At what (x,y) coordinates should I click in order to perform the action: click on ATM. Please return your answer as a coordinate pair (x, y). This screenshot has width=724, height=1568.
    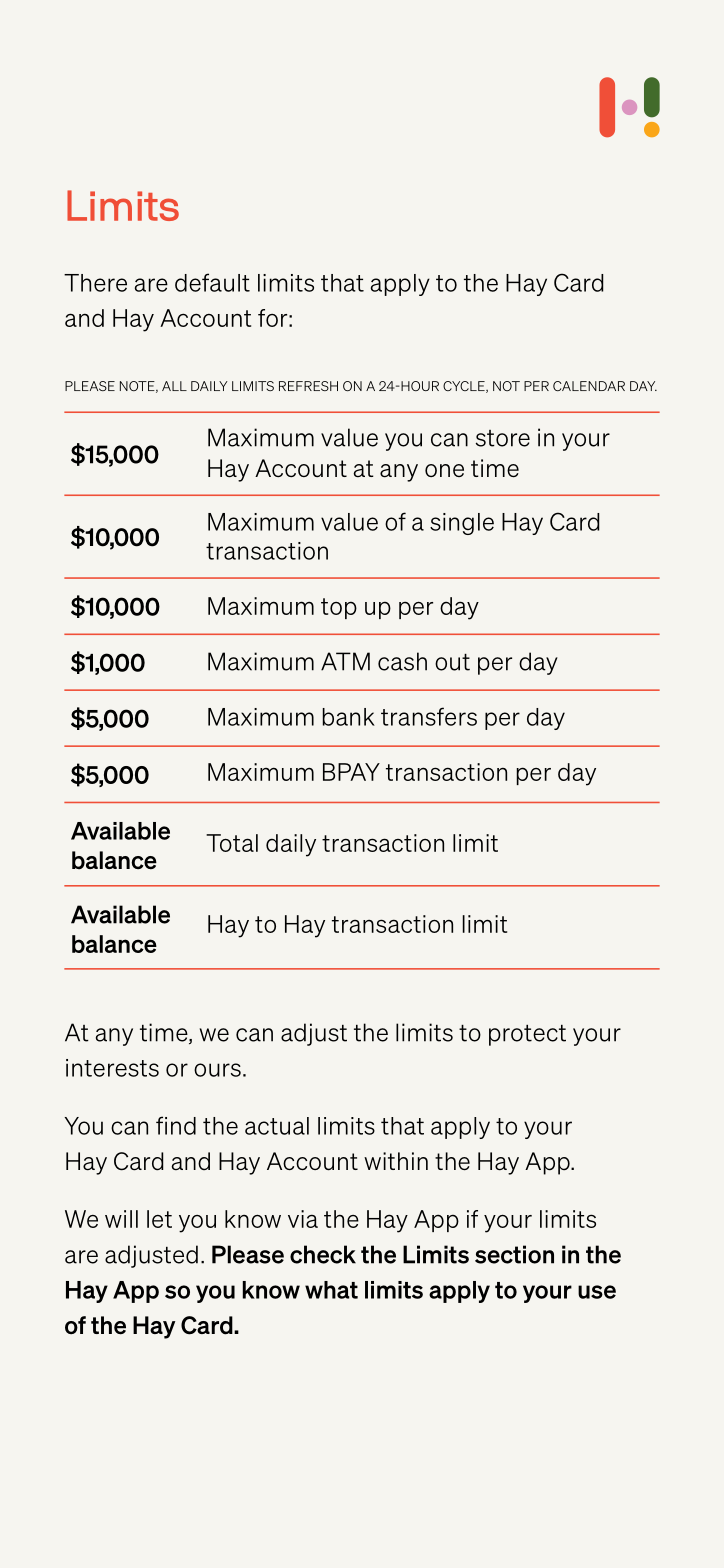
    Looking at the image, I should click on (345, 661).
